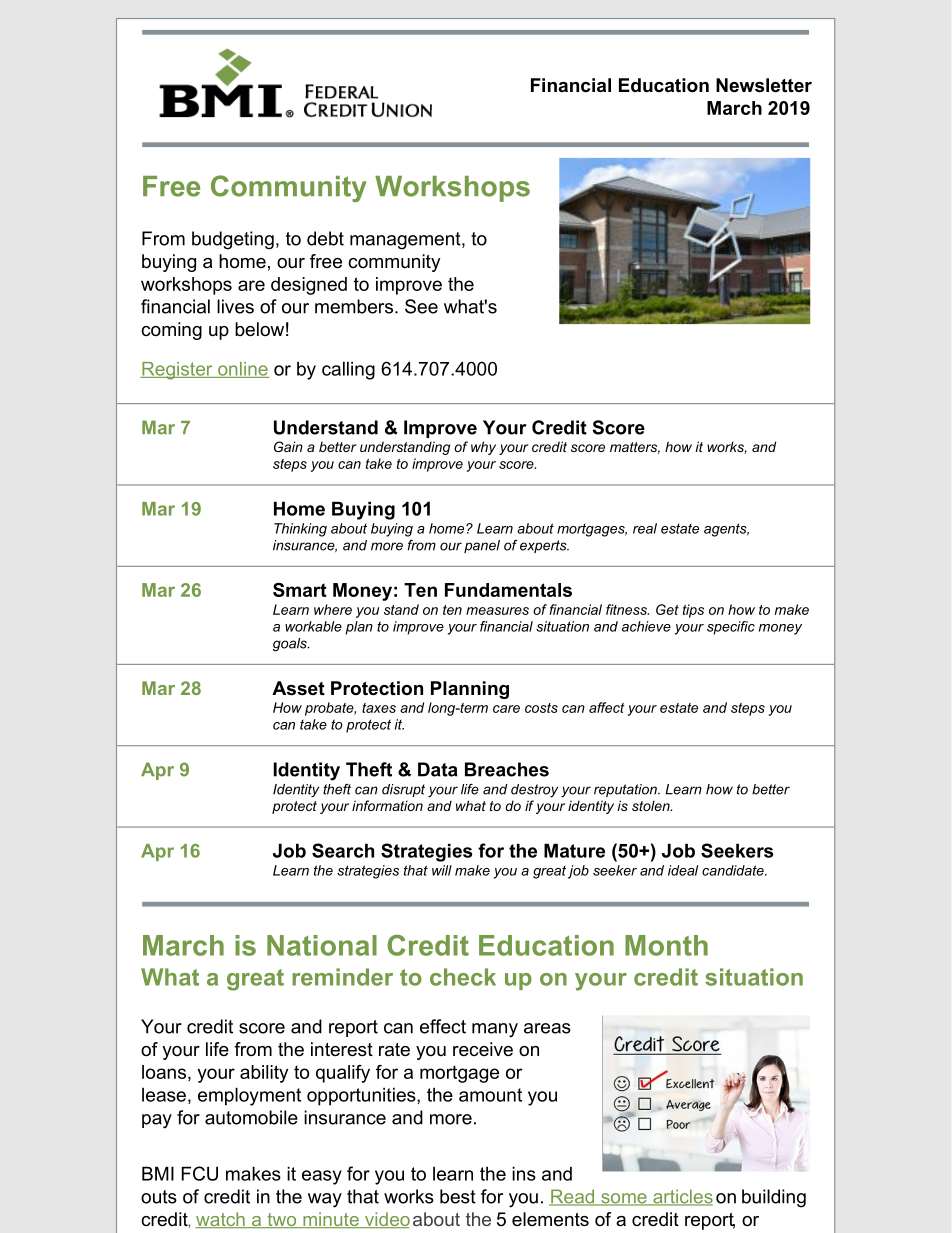  I want to click on will, so click(442, 870).
